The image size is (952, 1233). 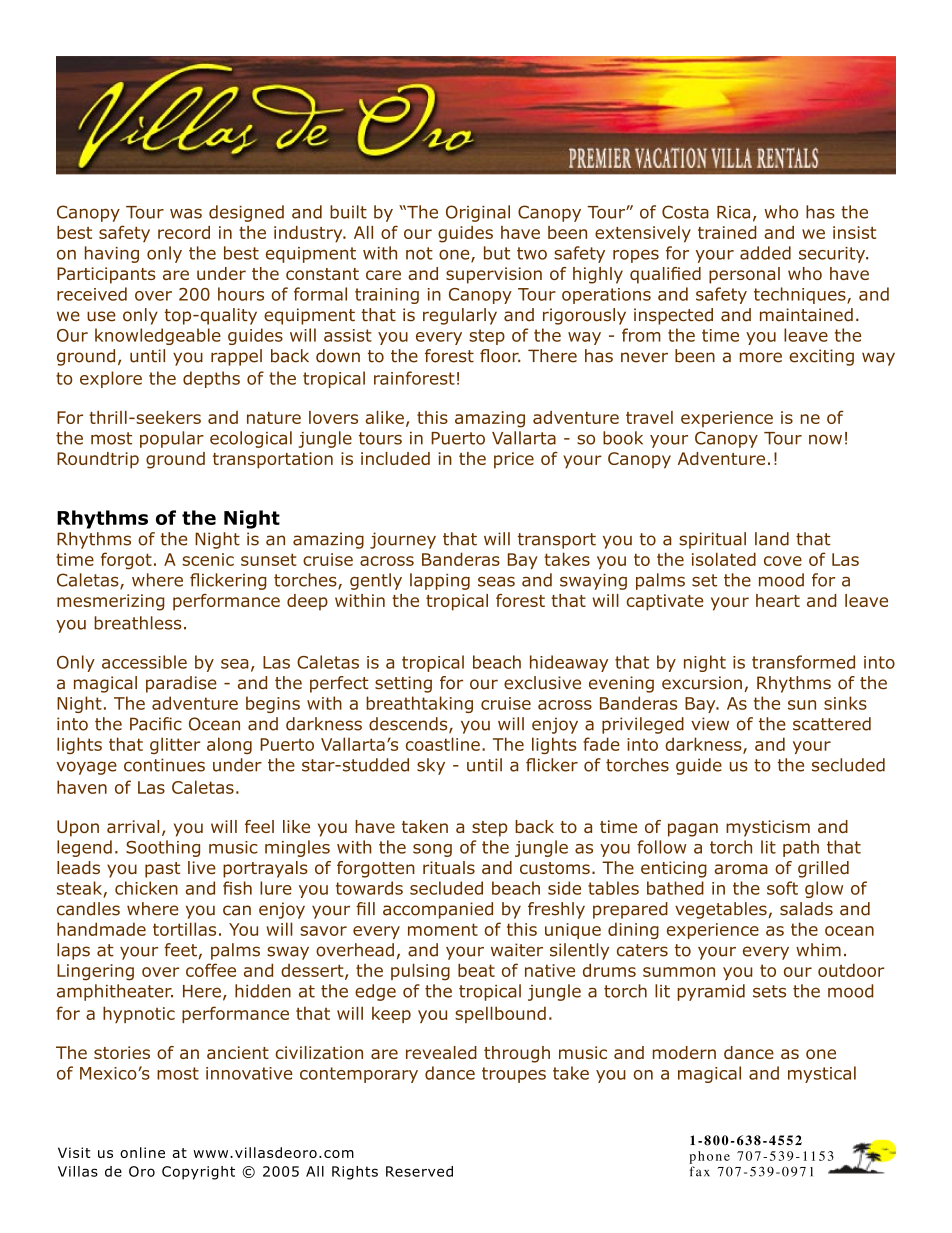 What do you see at coordinates (181, 684) in the image?
I see `paradise` at bounding box center [181, 684].
